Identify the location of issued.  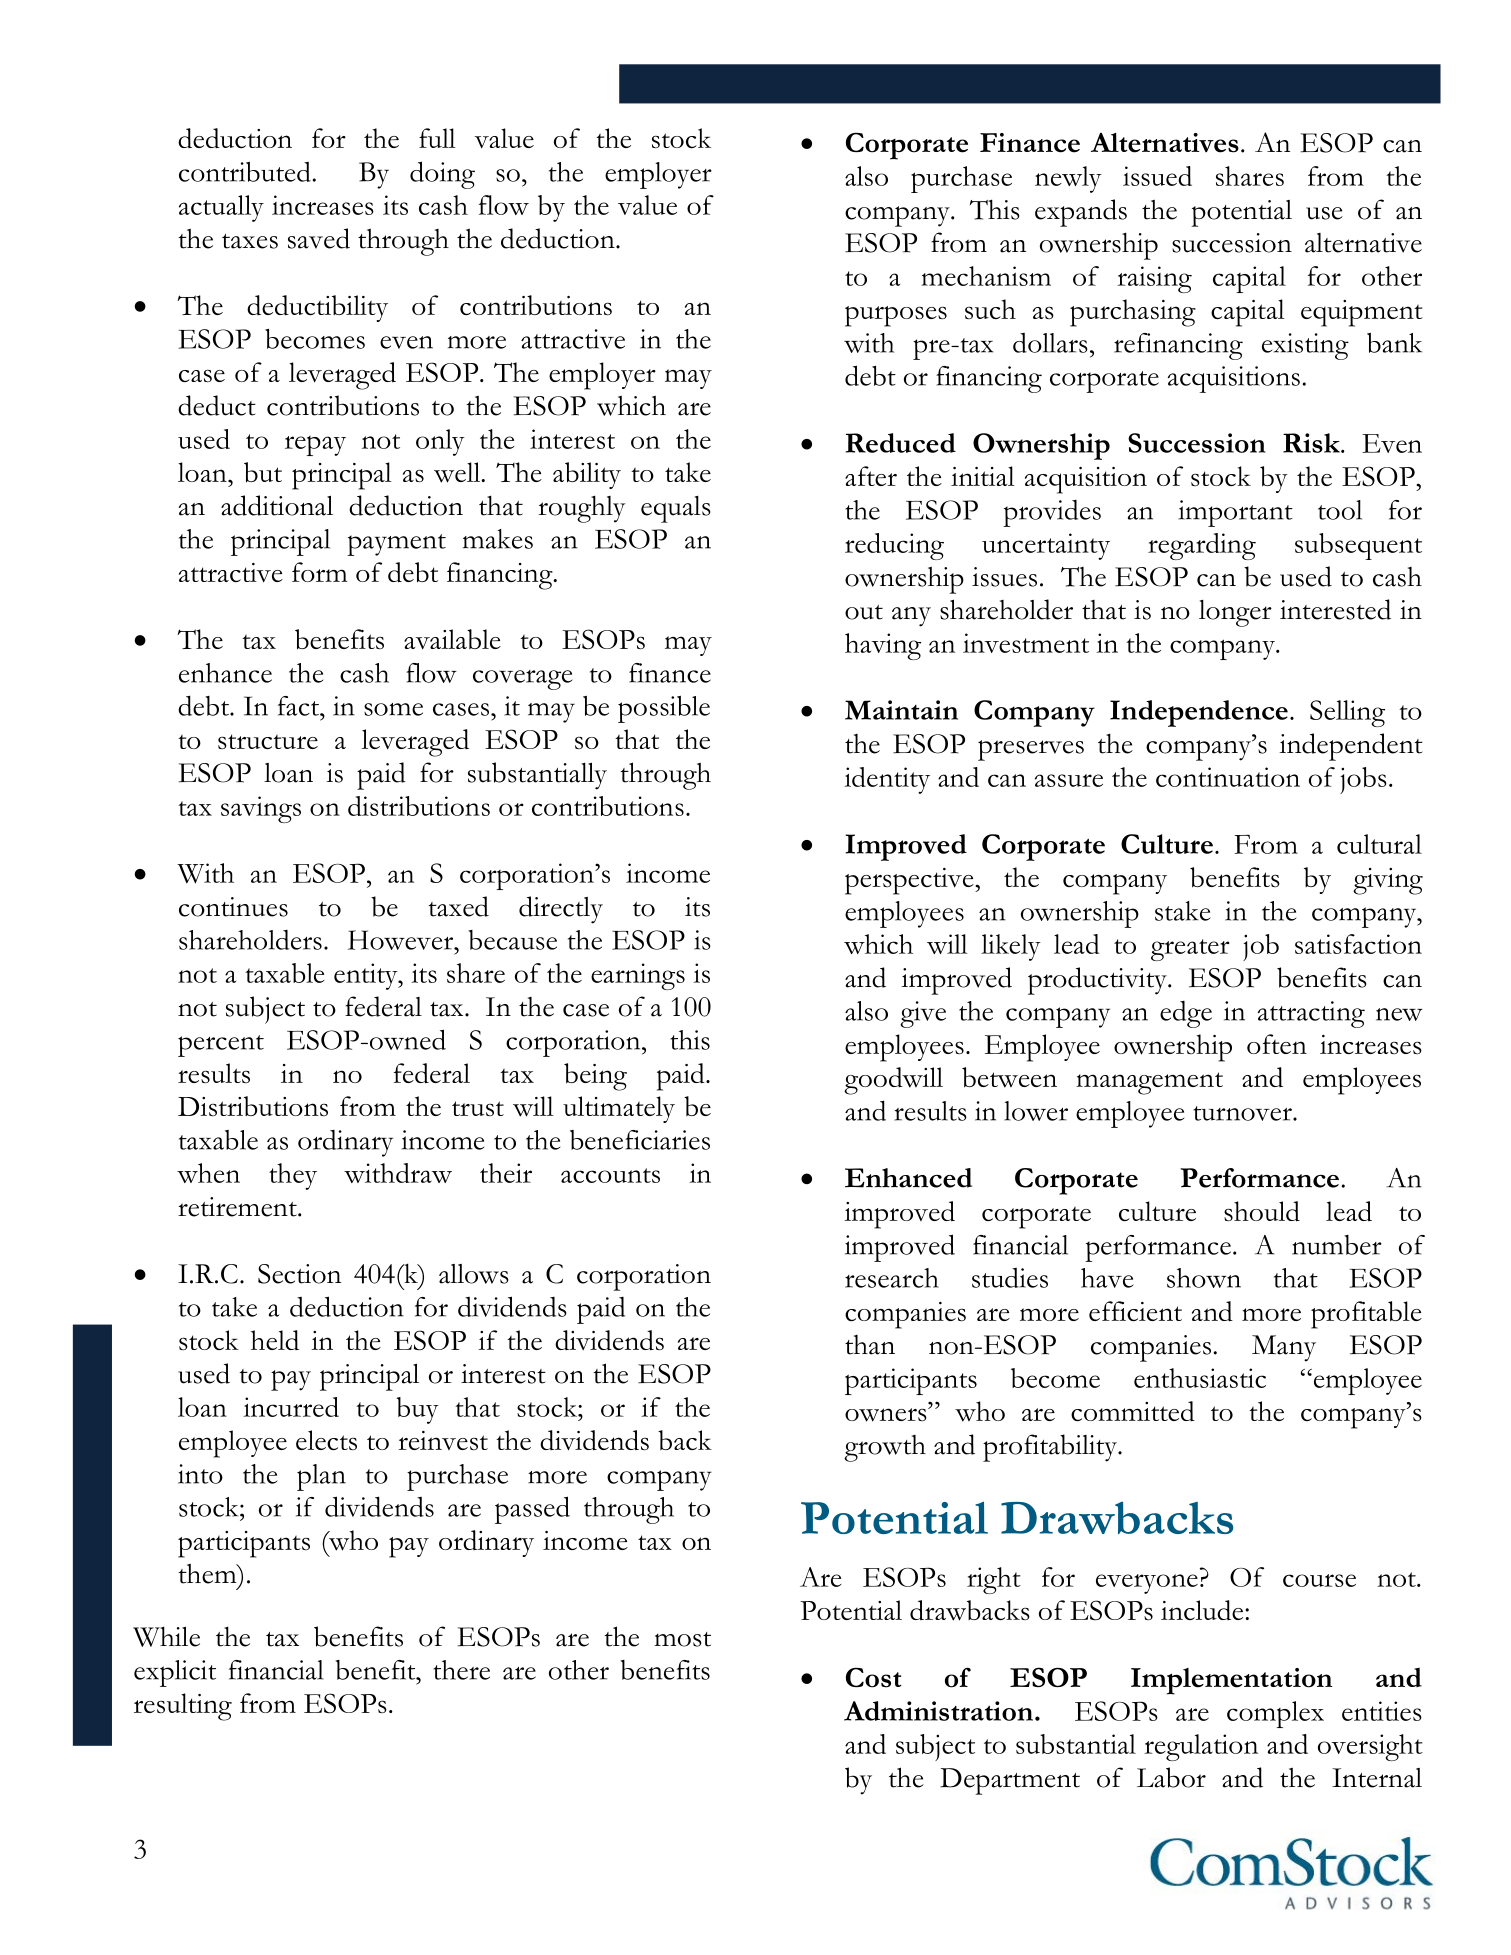
(1157, 176).
